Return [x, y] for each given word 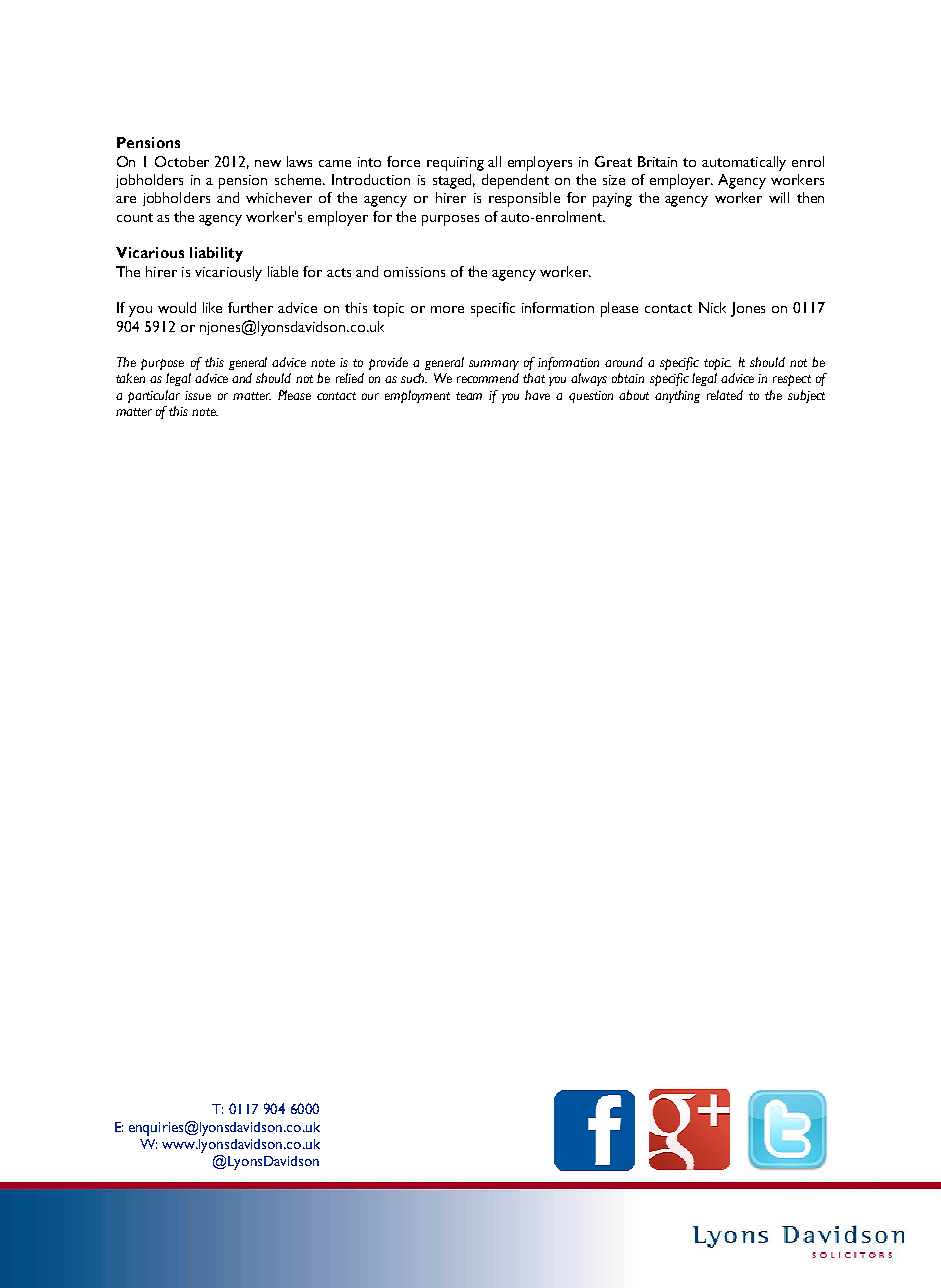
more [447, 309]
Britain [657, 161]
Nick [712, 307]
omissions [414, 272]
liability [216, 254]
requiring [455, 164]
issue [198, 395]
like [212, 307]
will [779, 197]
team [469, 396]
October [182, 161]
